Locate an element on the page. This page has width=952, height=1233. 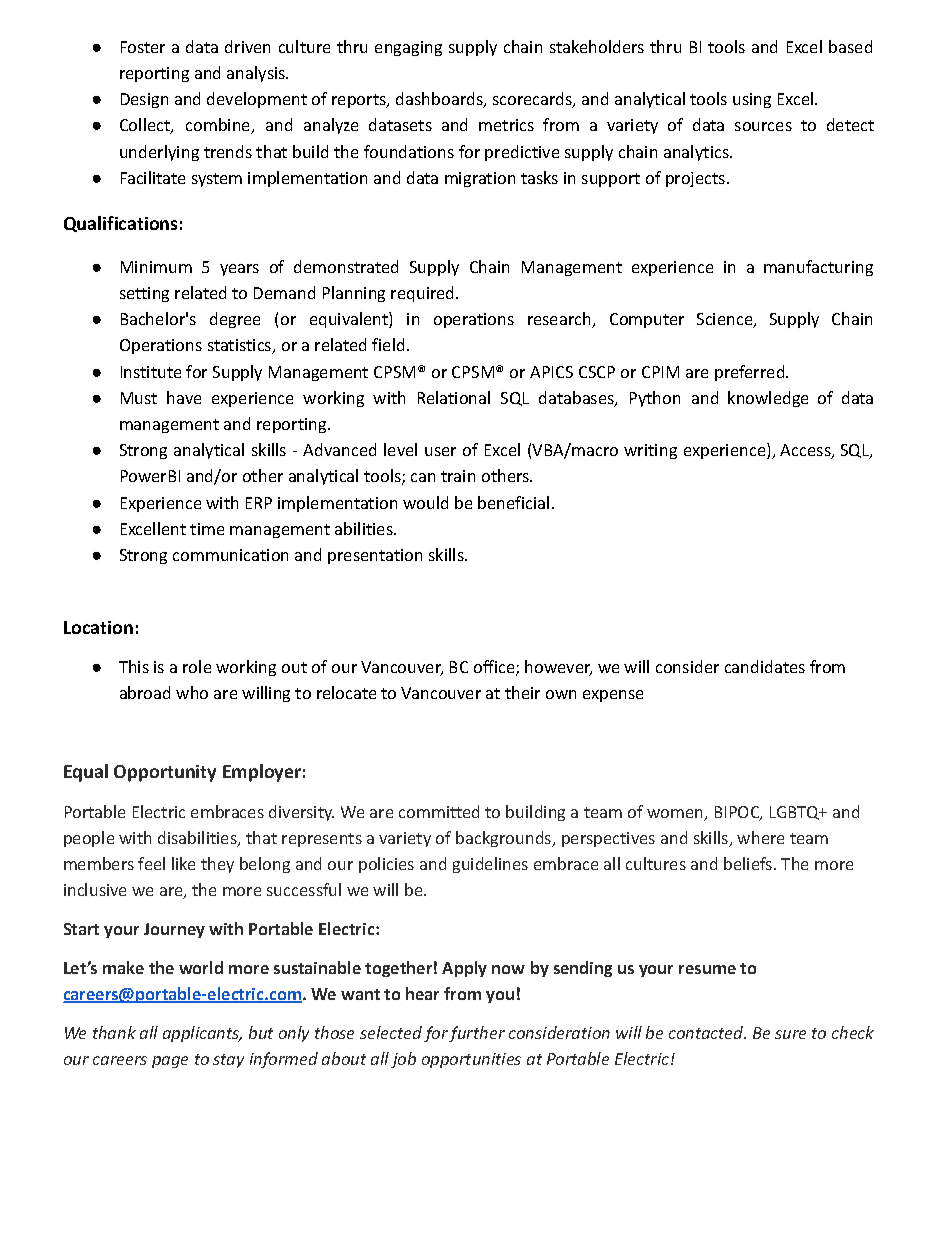
Design is located at coordinates (144, 100).
